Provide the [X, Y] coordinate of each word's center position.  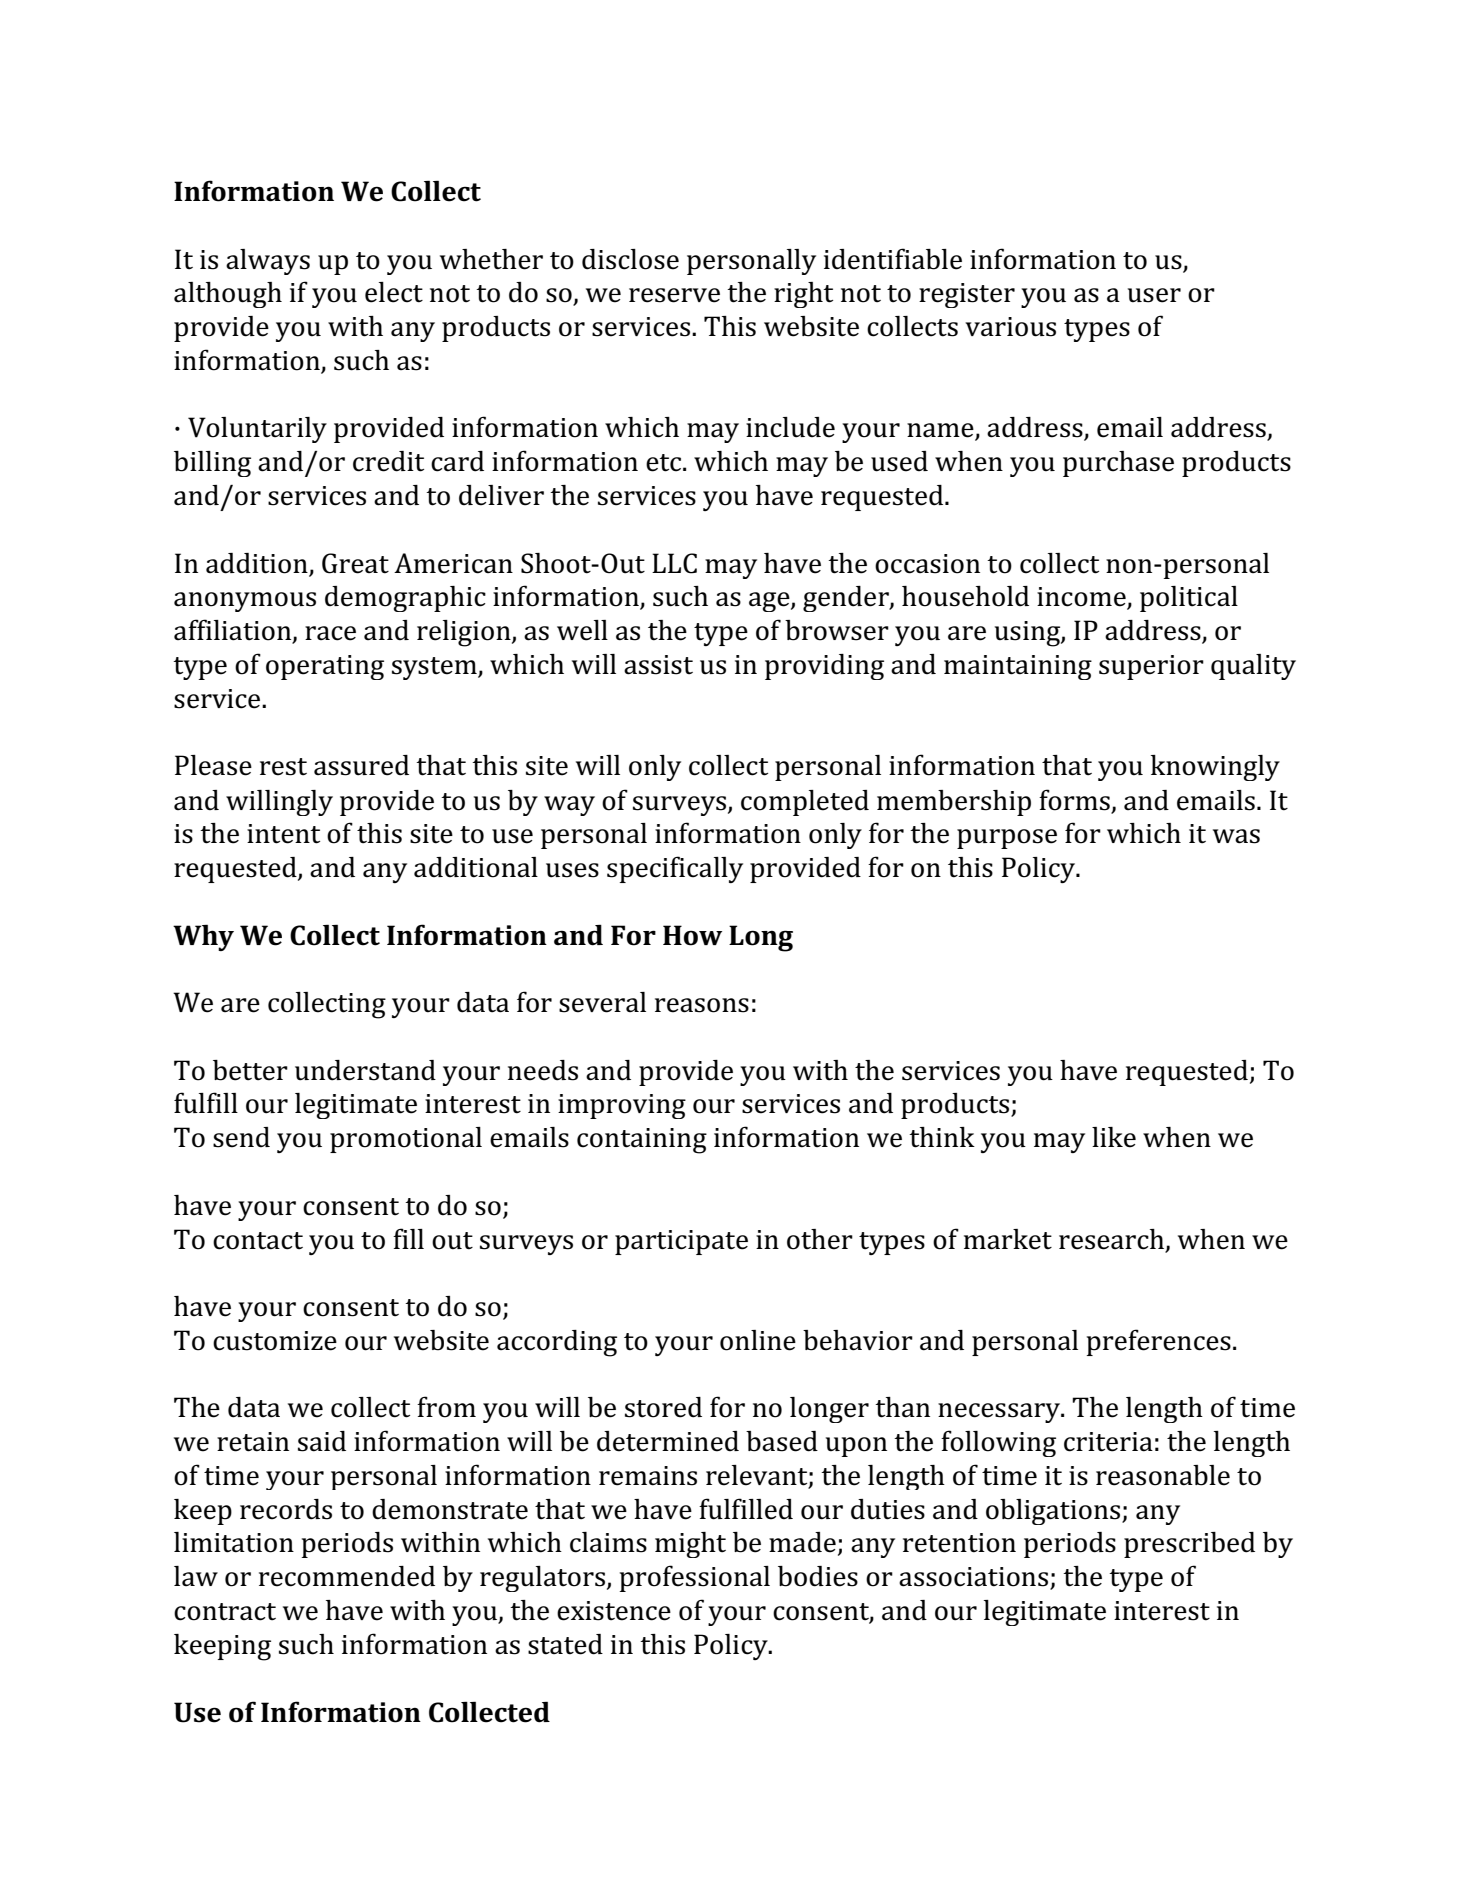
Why [203, 937]
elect [394, 292]
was [1236, 836]
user [1154, 295]
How [692, 935]
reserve [674, 295]
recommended [347, 1576]
